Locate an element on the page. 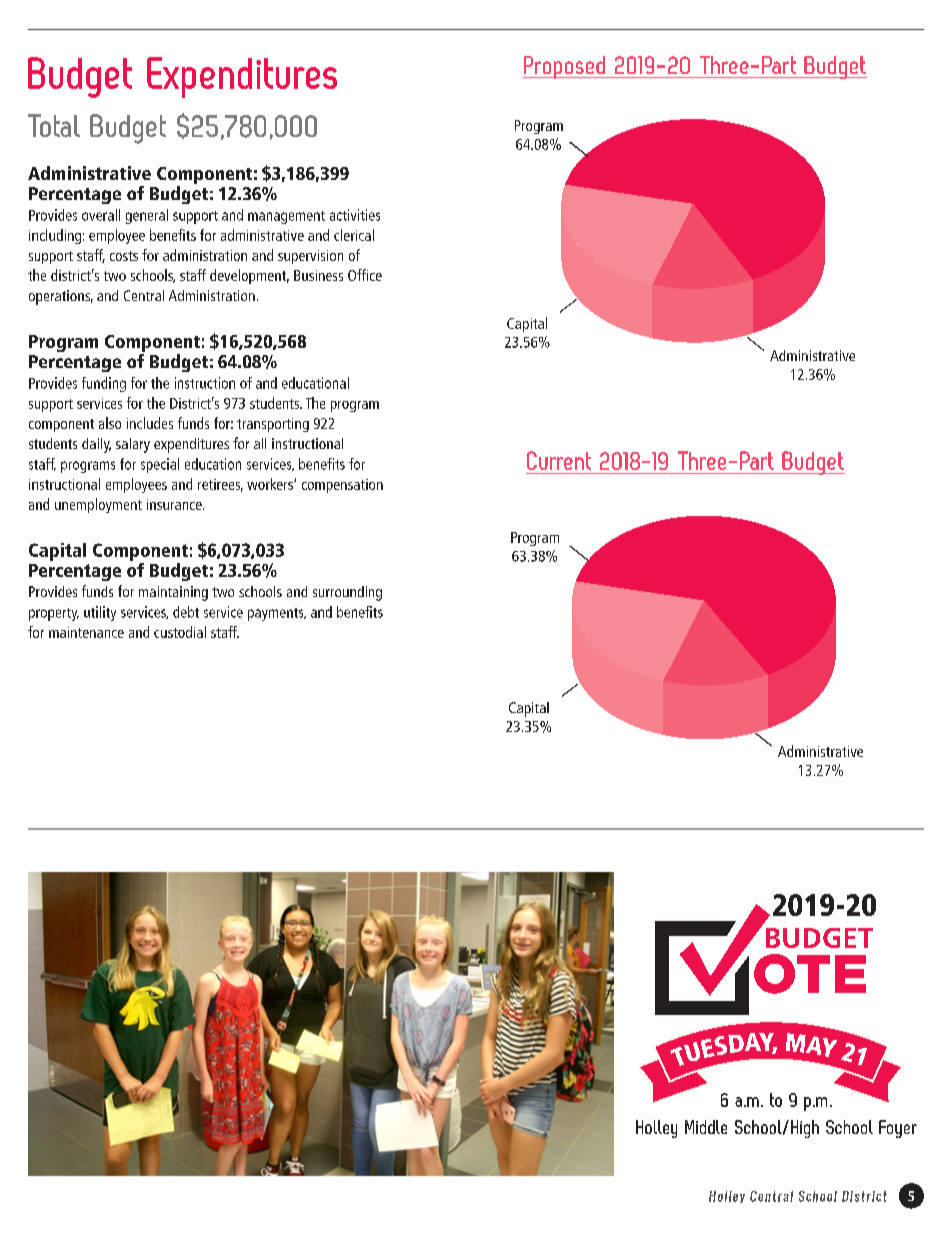  maintenance is located at coordinates (86, 632).
